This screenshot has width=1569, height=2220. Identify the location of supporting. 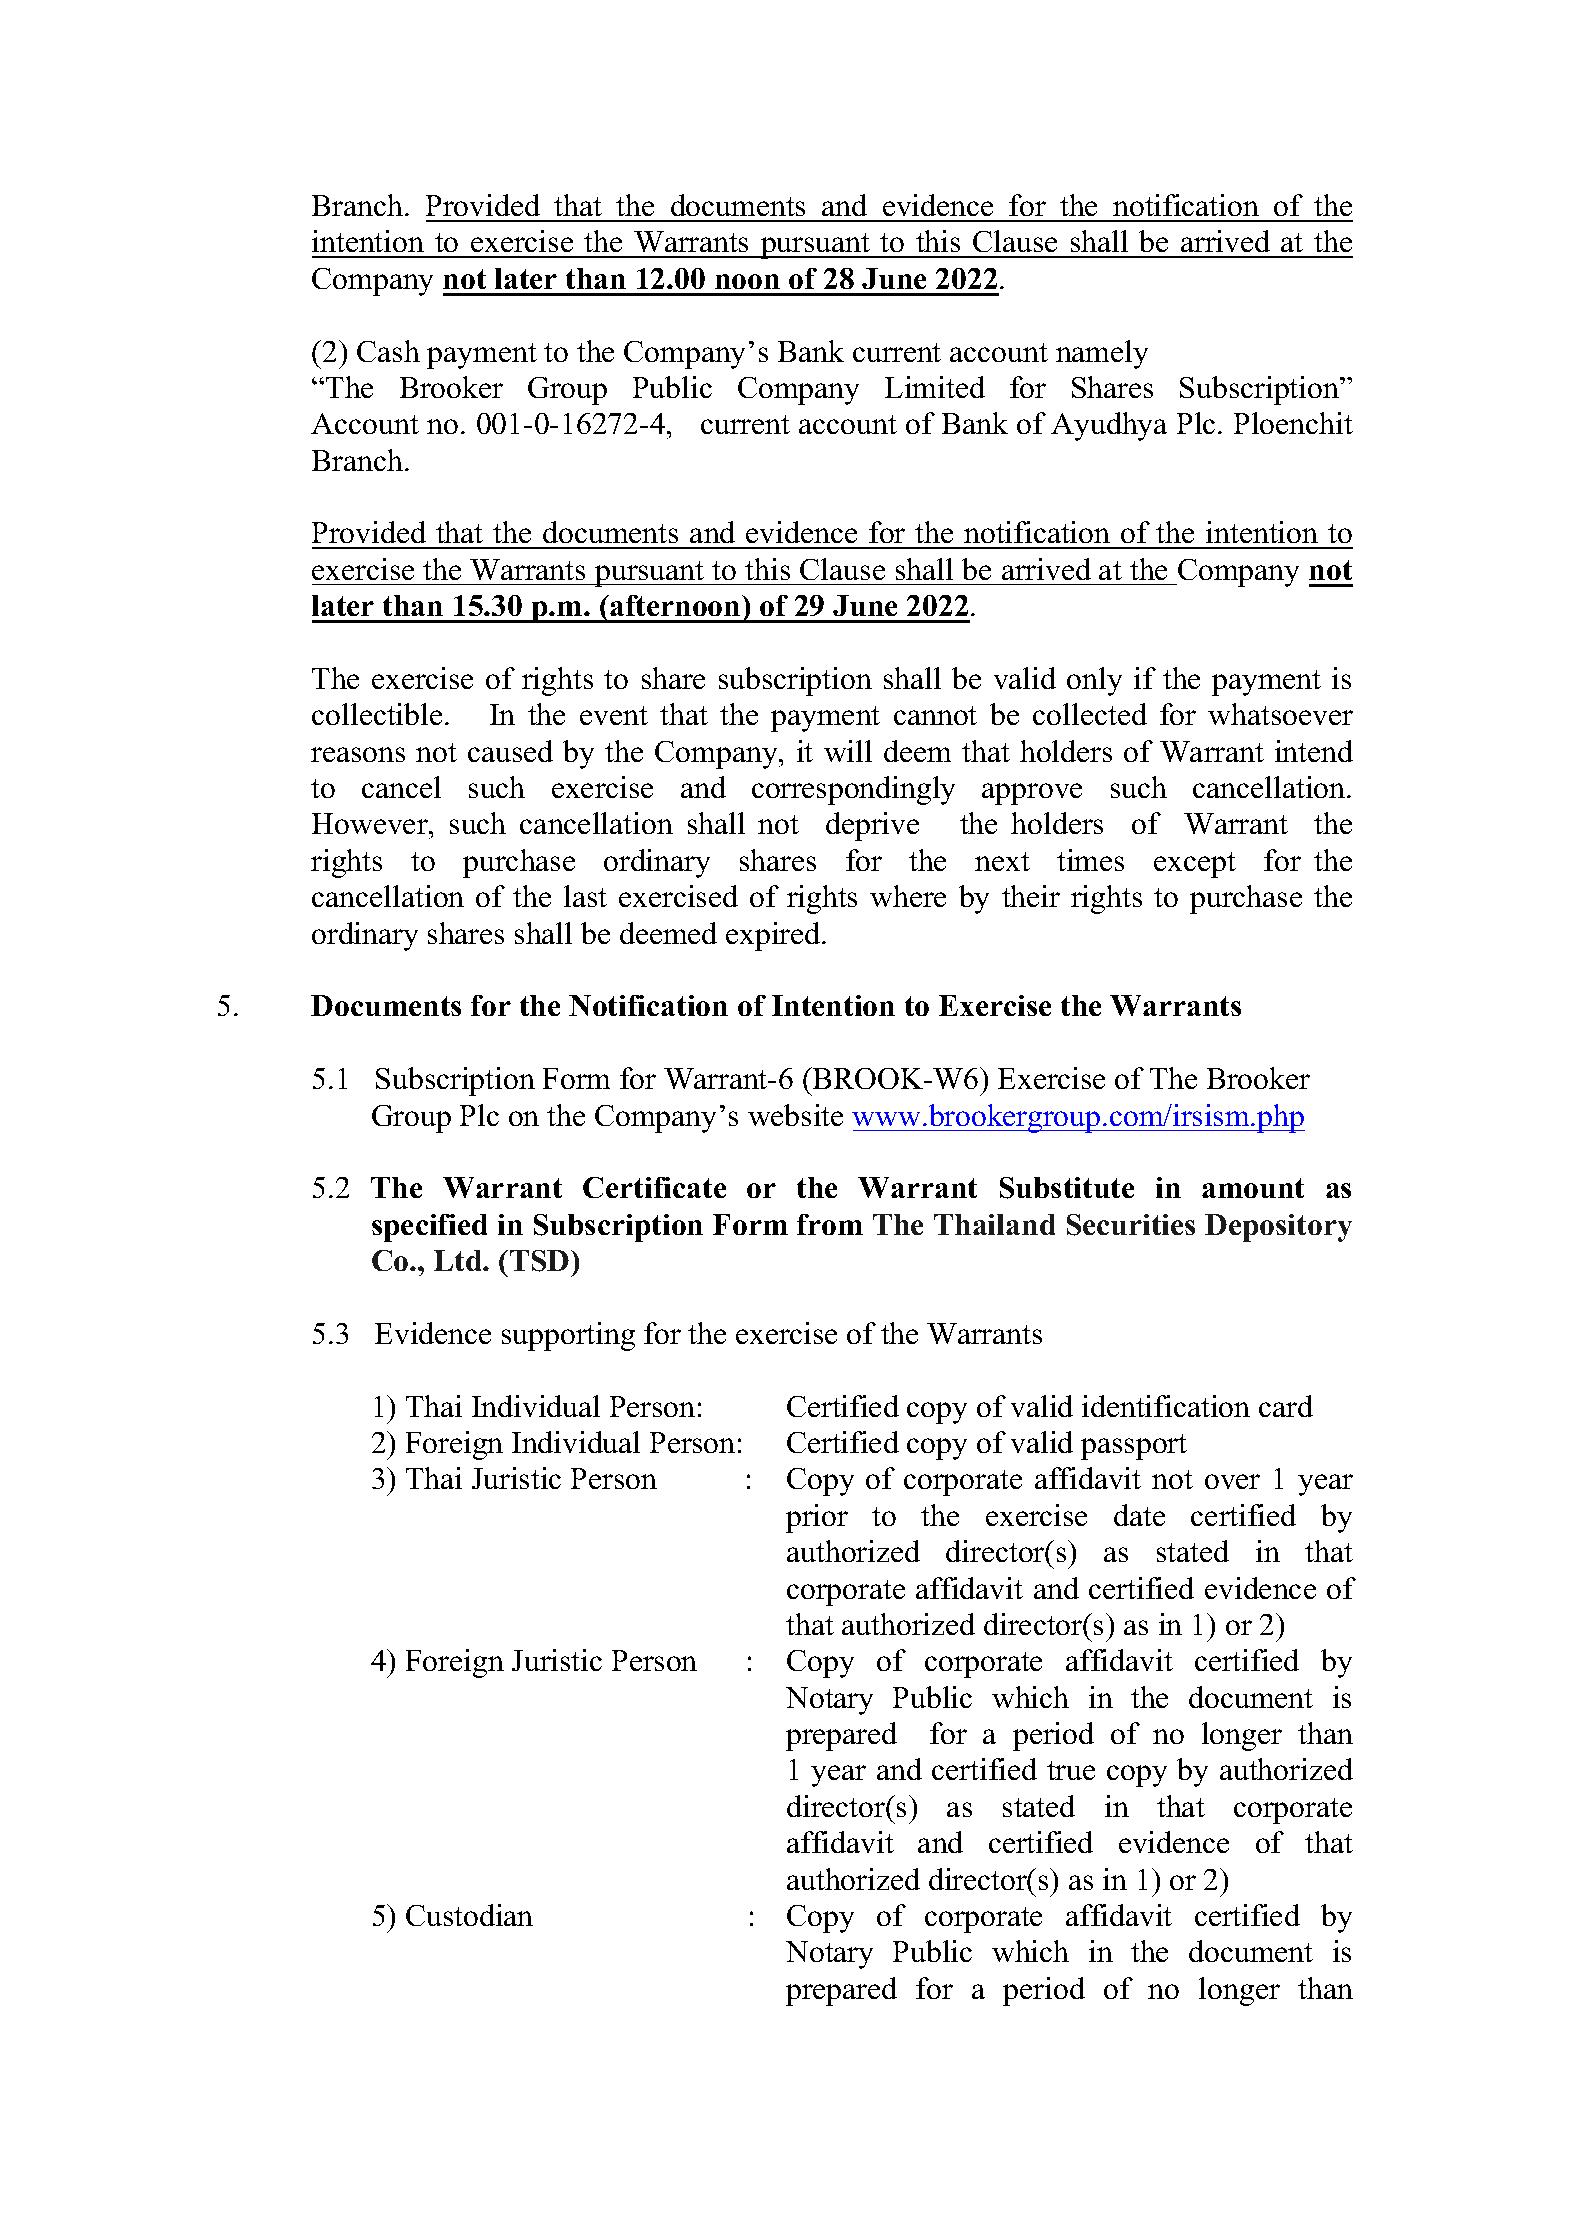
(568, 1336).
